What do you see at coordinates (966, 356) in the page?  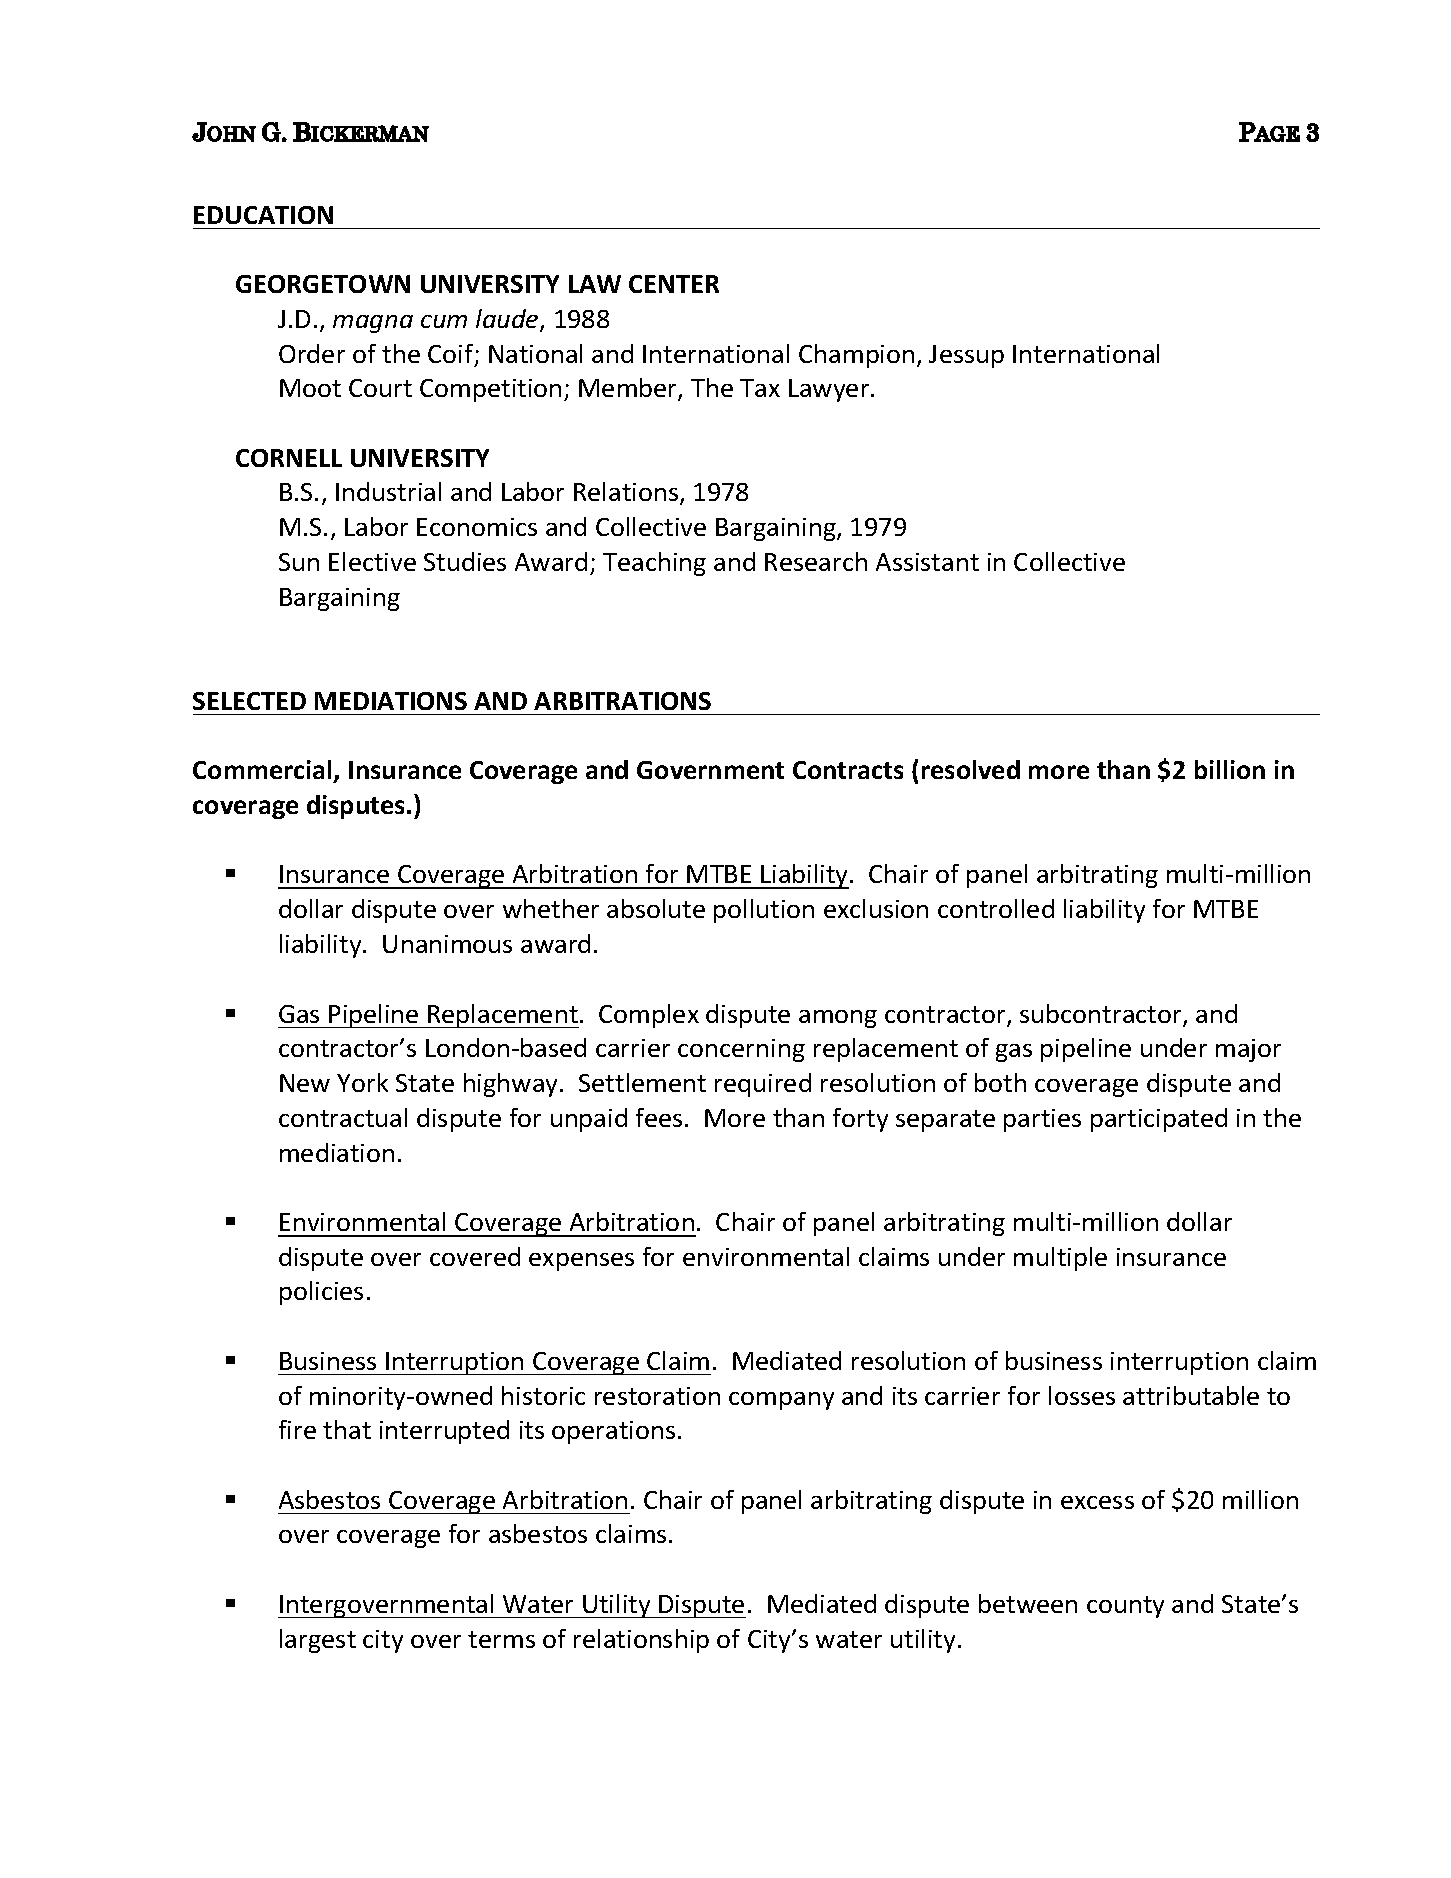 I see `Jessup` at bounding box center [966, 356].
